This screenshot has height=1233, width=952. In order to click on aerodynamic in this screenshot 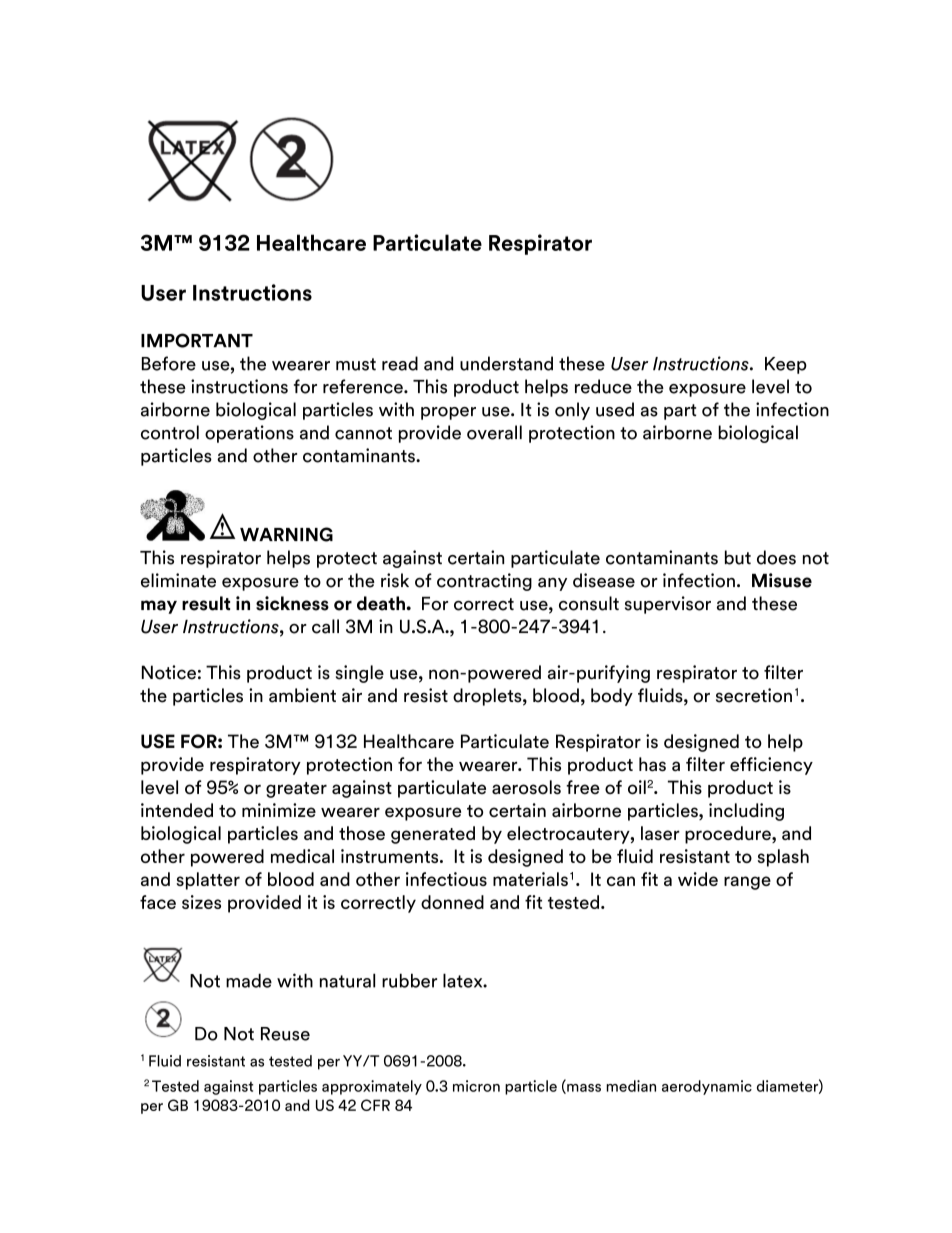, I will do `click(707, 1087)`.
